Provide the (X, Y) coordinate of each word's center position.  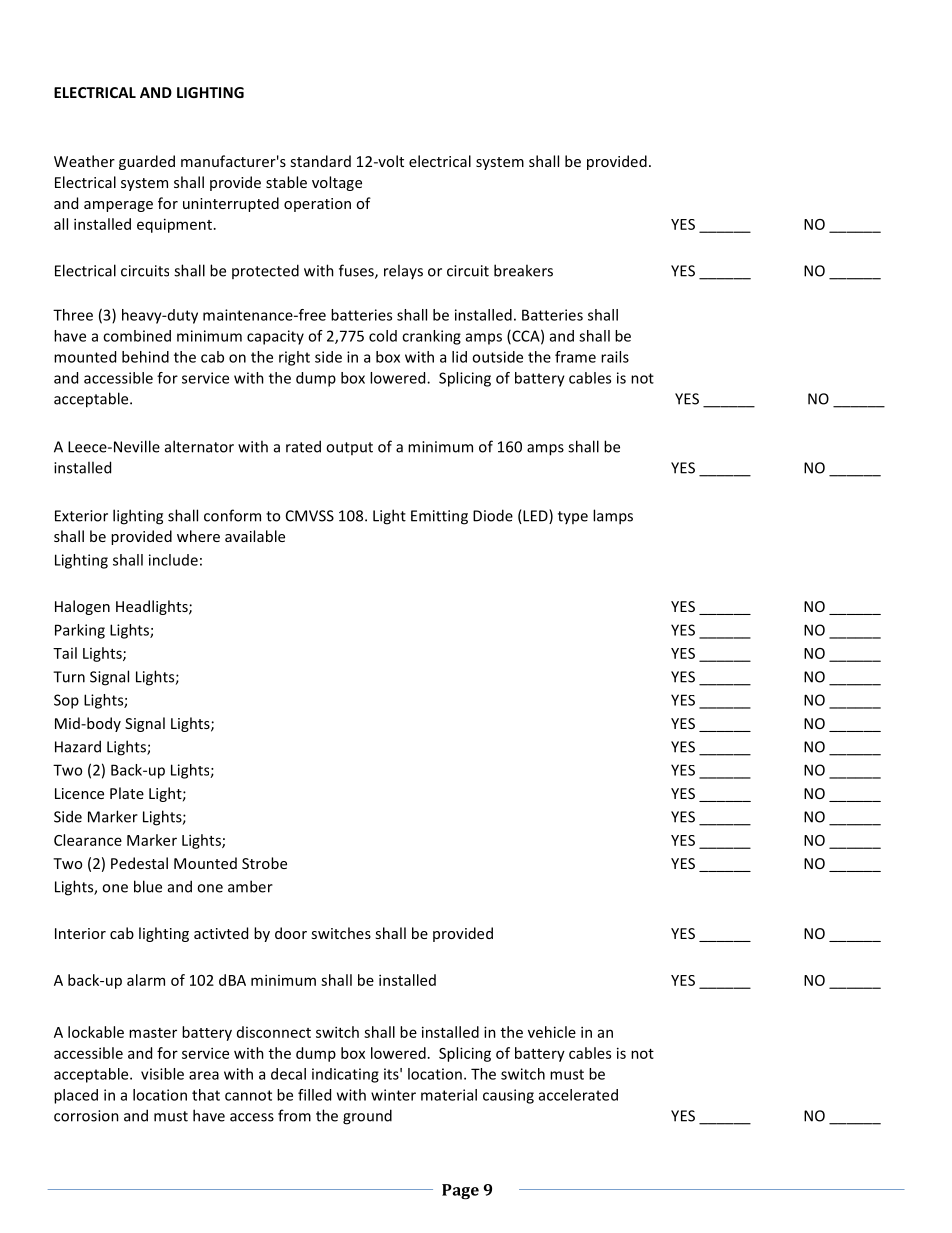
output (349, 448)
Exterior (81, 516)
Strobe (264, 863)
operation (317, 205)
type (573, 517)
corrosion (86, 1116)
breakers (523, 270)
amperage (118, 206)
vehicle (552, 1032)
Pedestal (139, 863)
